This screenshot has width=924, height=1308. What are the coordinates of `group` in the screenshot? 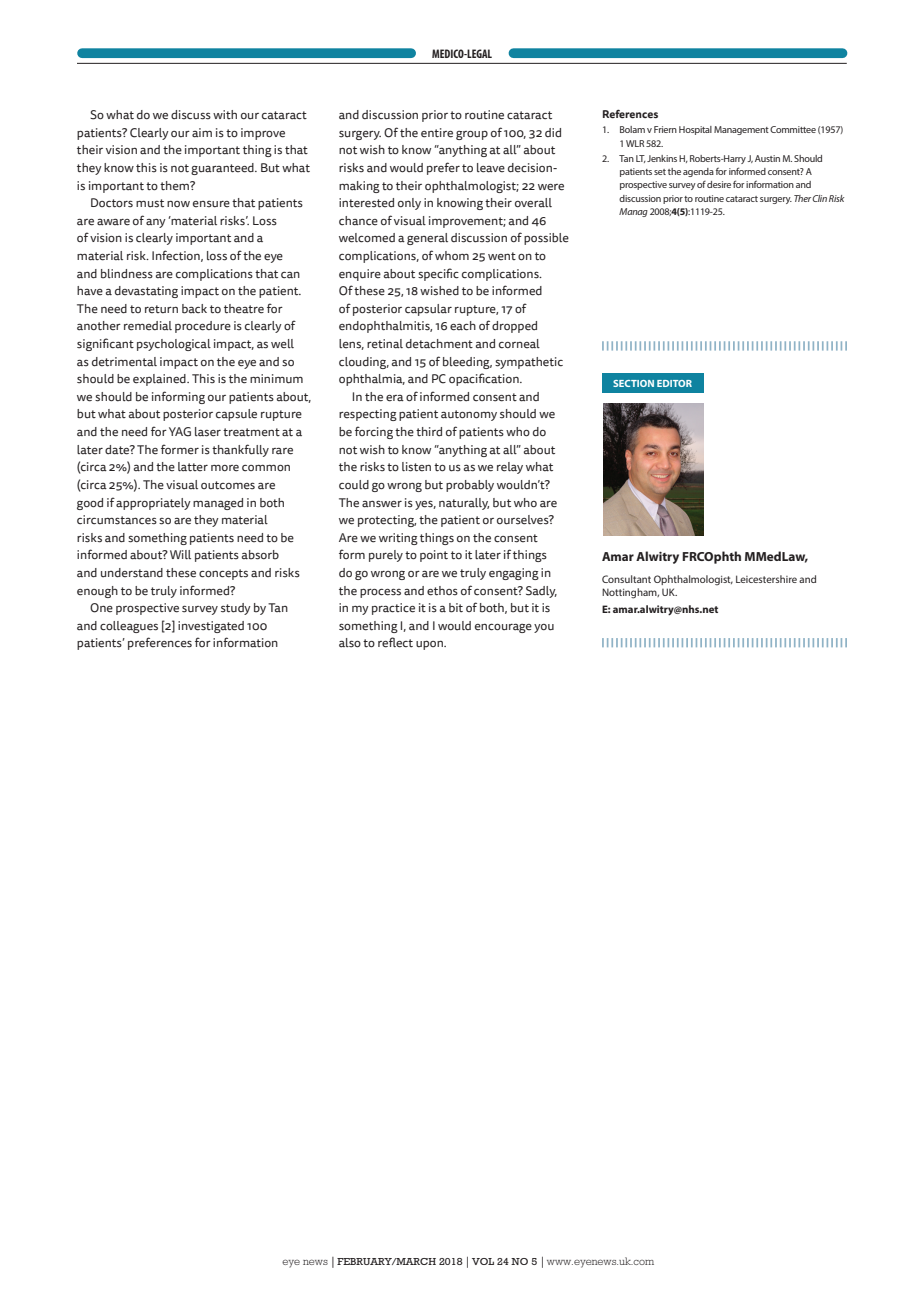 It's located at (472, 135).
